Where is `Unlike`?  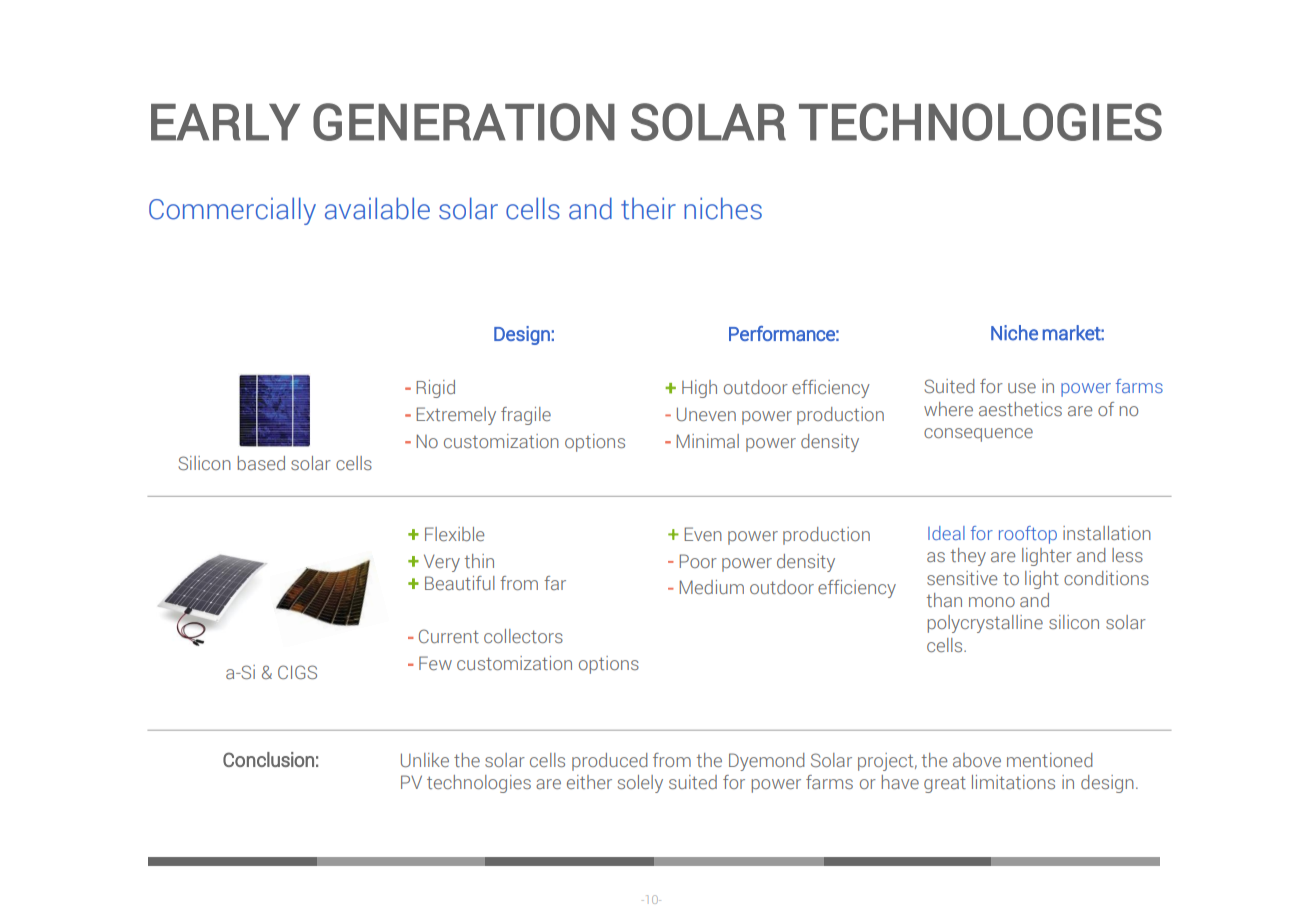 Unlike is located at coordinates (425, 760).
